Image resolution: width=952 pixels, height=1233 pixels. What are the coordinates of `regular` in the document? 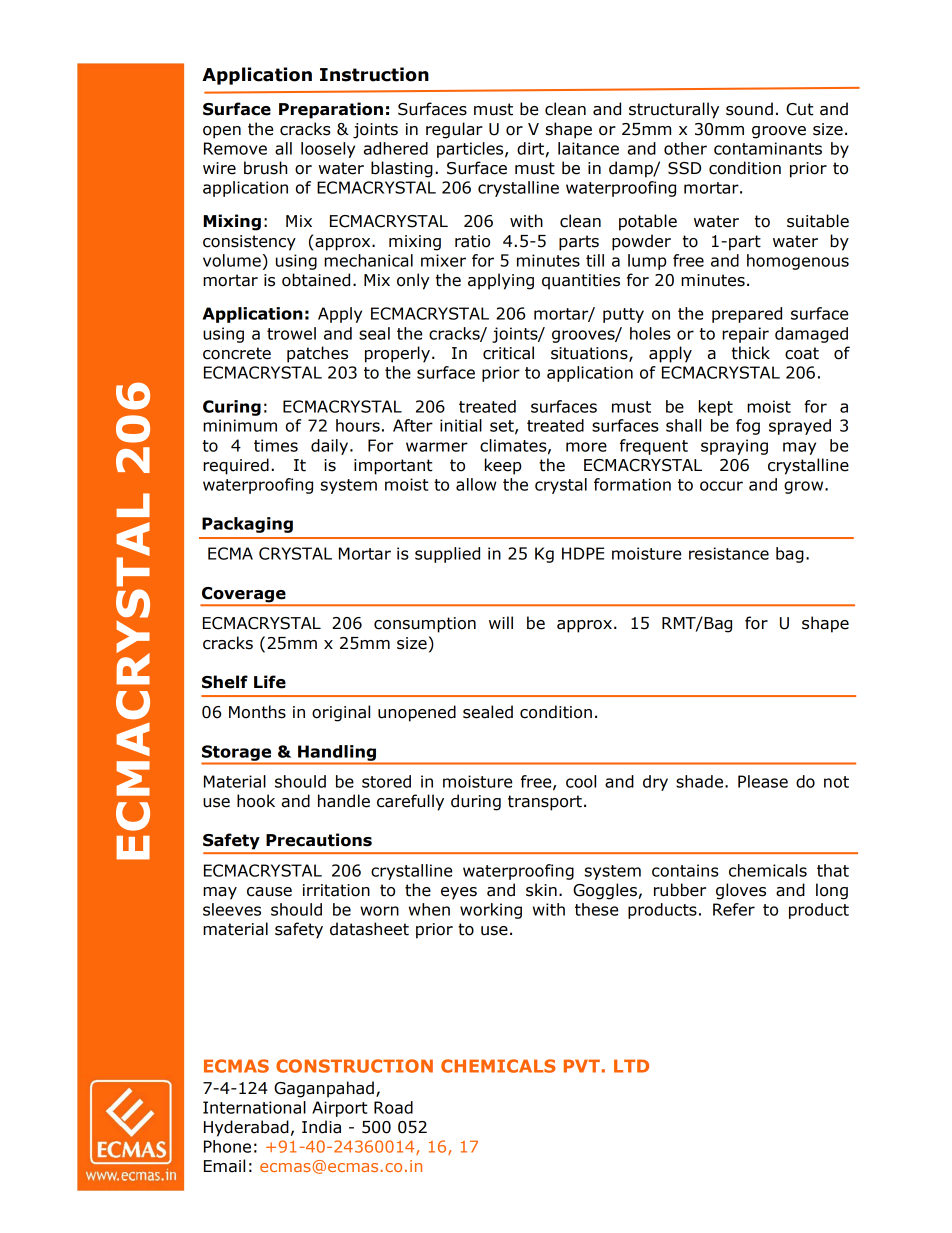 It's located at (454, 130).
